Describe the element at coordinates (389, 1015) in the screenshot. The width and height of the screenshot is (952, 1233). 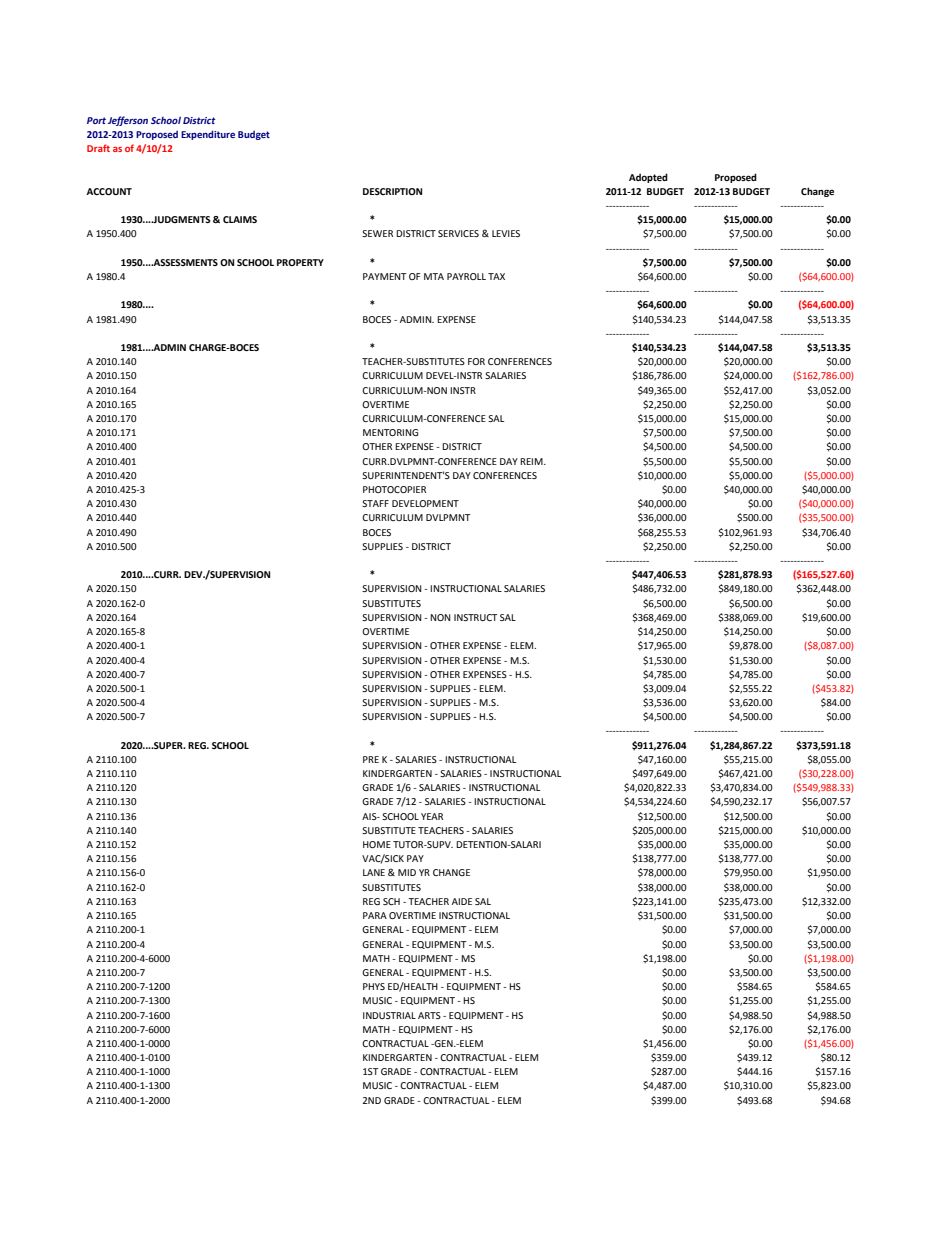
I see `INDUSTRIAL` at that location.
